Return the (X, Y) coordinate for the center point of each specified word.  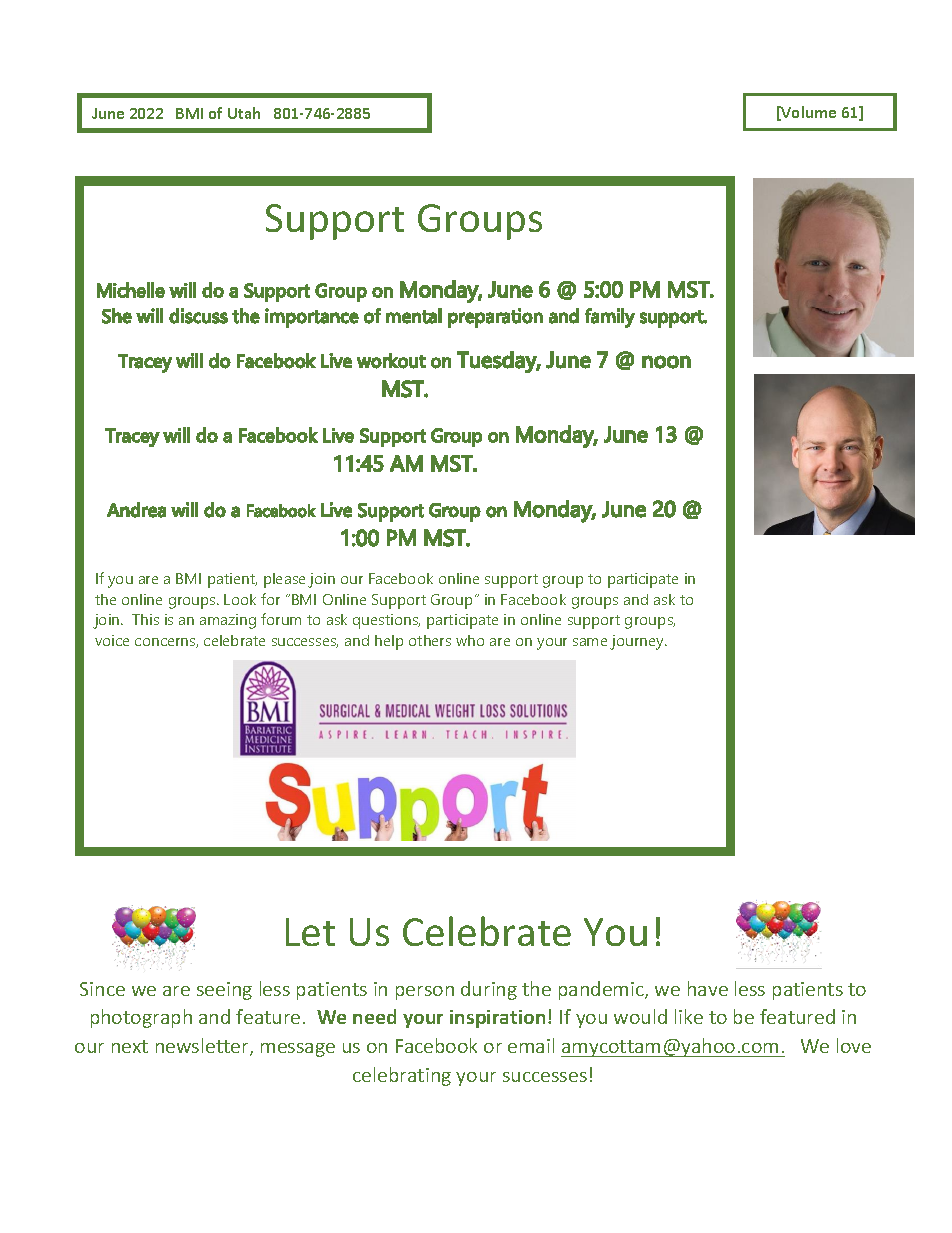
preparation (495, 318)
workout (391, 361)
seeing (224, 991)
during (489, 990)
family (610, 318)
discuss (198, 316)
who (470, 640)
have (708, 988)
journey (638, 642)
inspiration (497, 1019)
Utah (244, 113)
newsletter (203, 1047)
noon (666, 362)
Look (240, 599)
